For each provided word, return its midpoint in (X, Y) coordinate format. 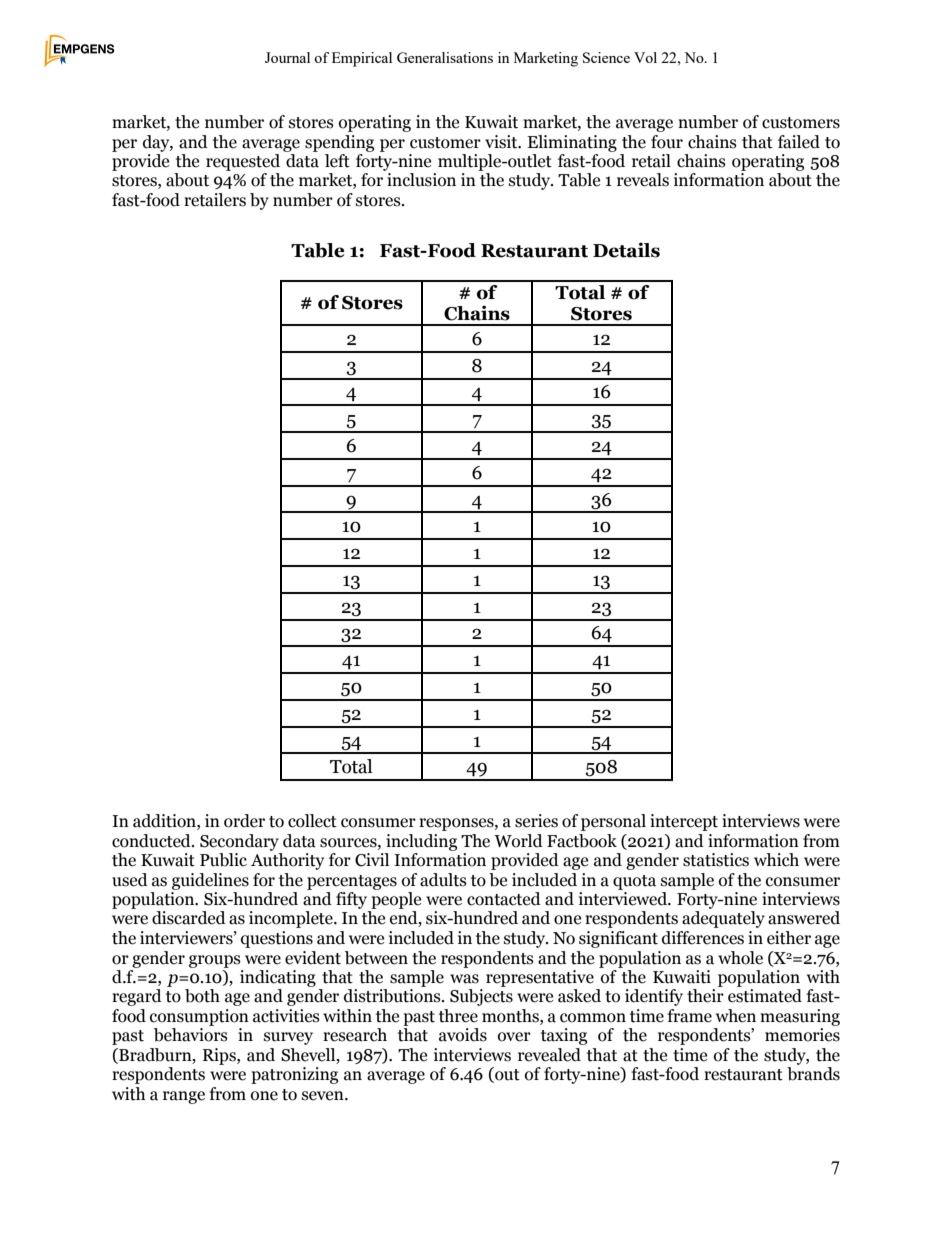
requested (243, 162)
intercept (684, 822)
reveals (643, 180)
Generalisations (445, 57)
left (337, 161)
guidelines (210, 881)
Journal (287, 57)
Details (626, 250)
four (667, 142)
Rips (220, 1056)
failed (799, 142)
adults (443, 880)
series (536, 821)
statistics (716, 860)
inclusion (421, 180)
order (244, 821)
